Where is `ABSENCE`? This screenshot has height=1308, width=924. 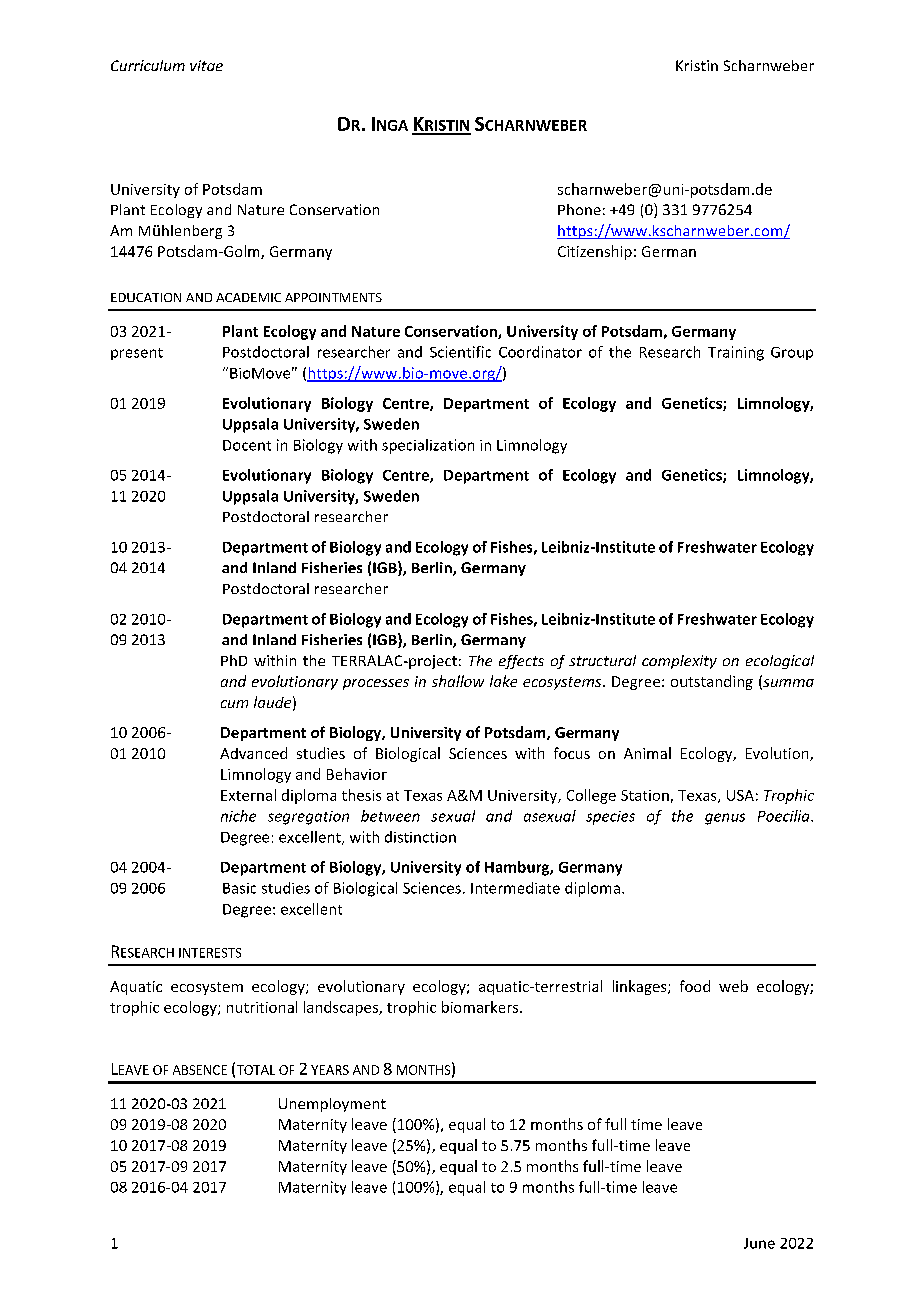 ABSENCE is located at coordinates (200, 1070).
